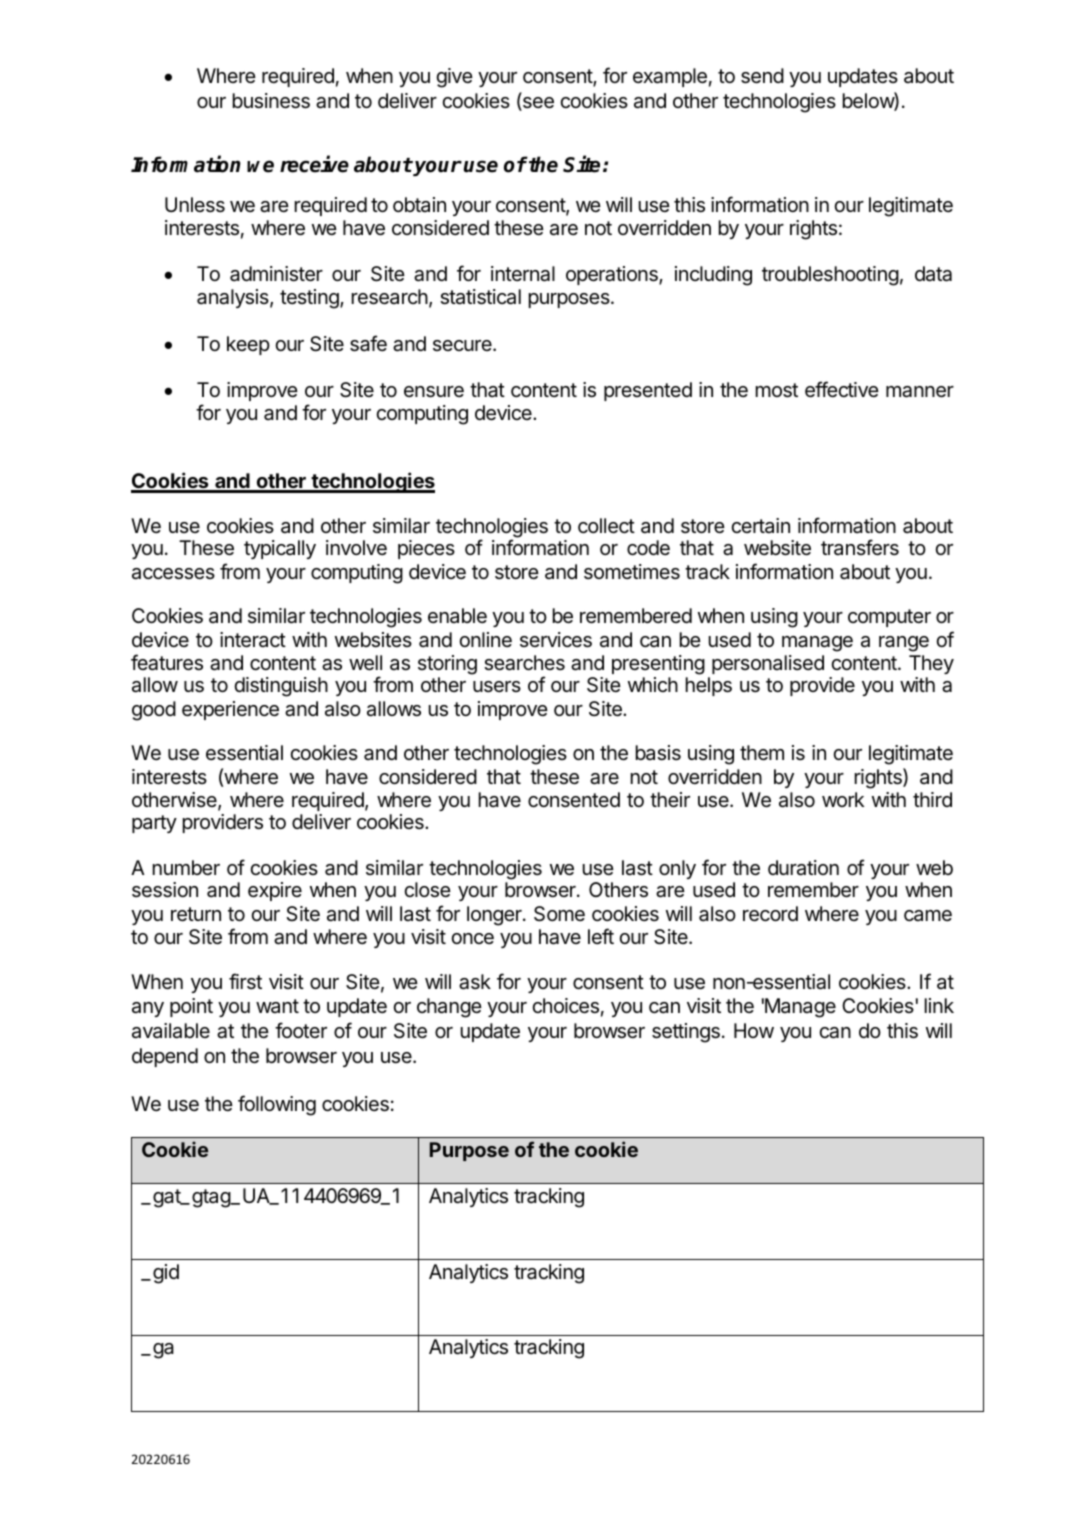 Image resolution: width=1084 pixels, height=1533 pixels. I want to click on users, so click(497, 687).
